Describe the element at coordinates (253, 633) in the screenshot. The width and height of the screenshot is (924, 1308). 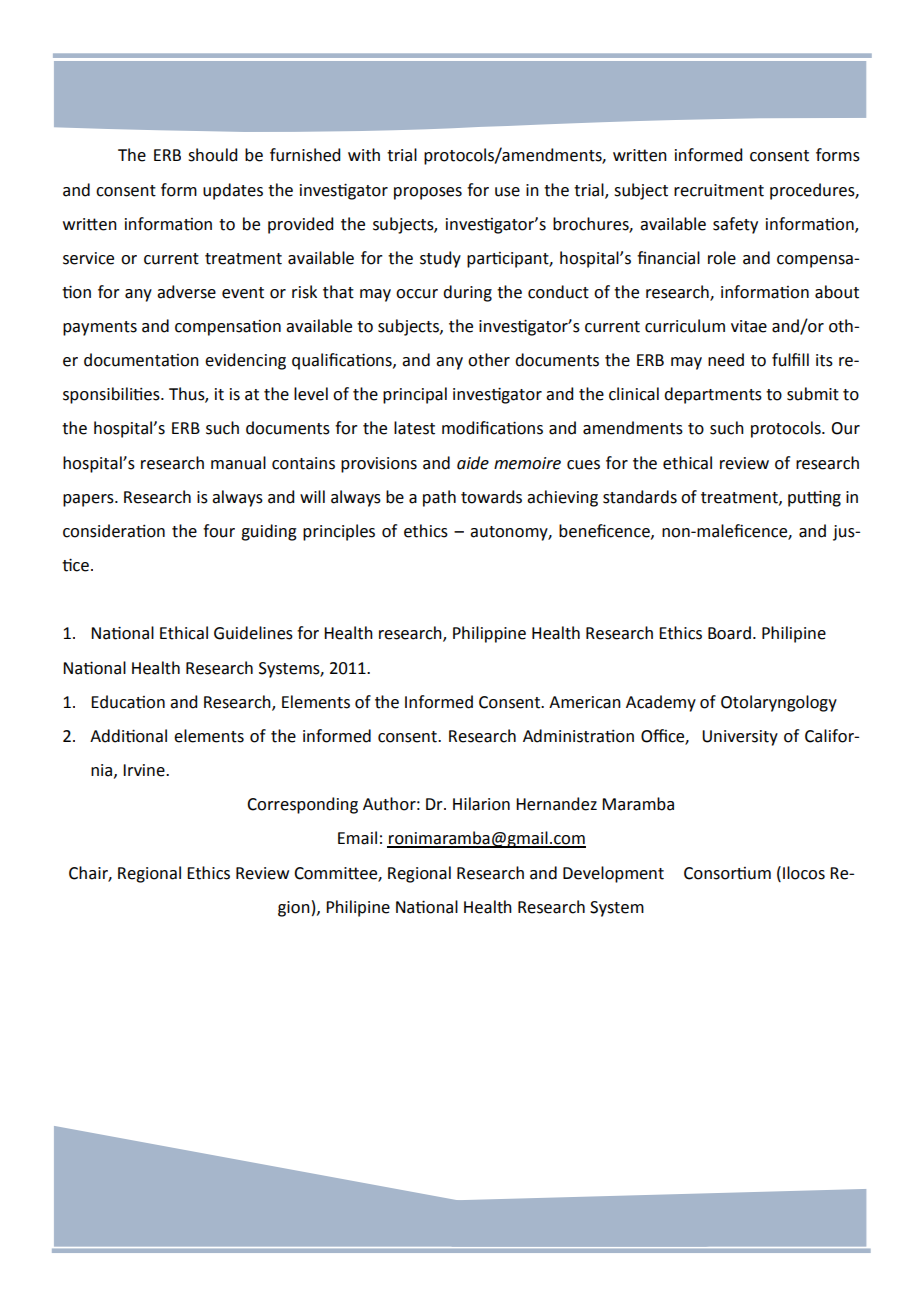
I see `Guidelines` at that location.
